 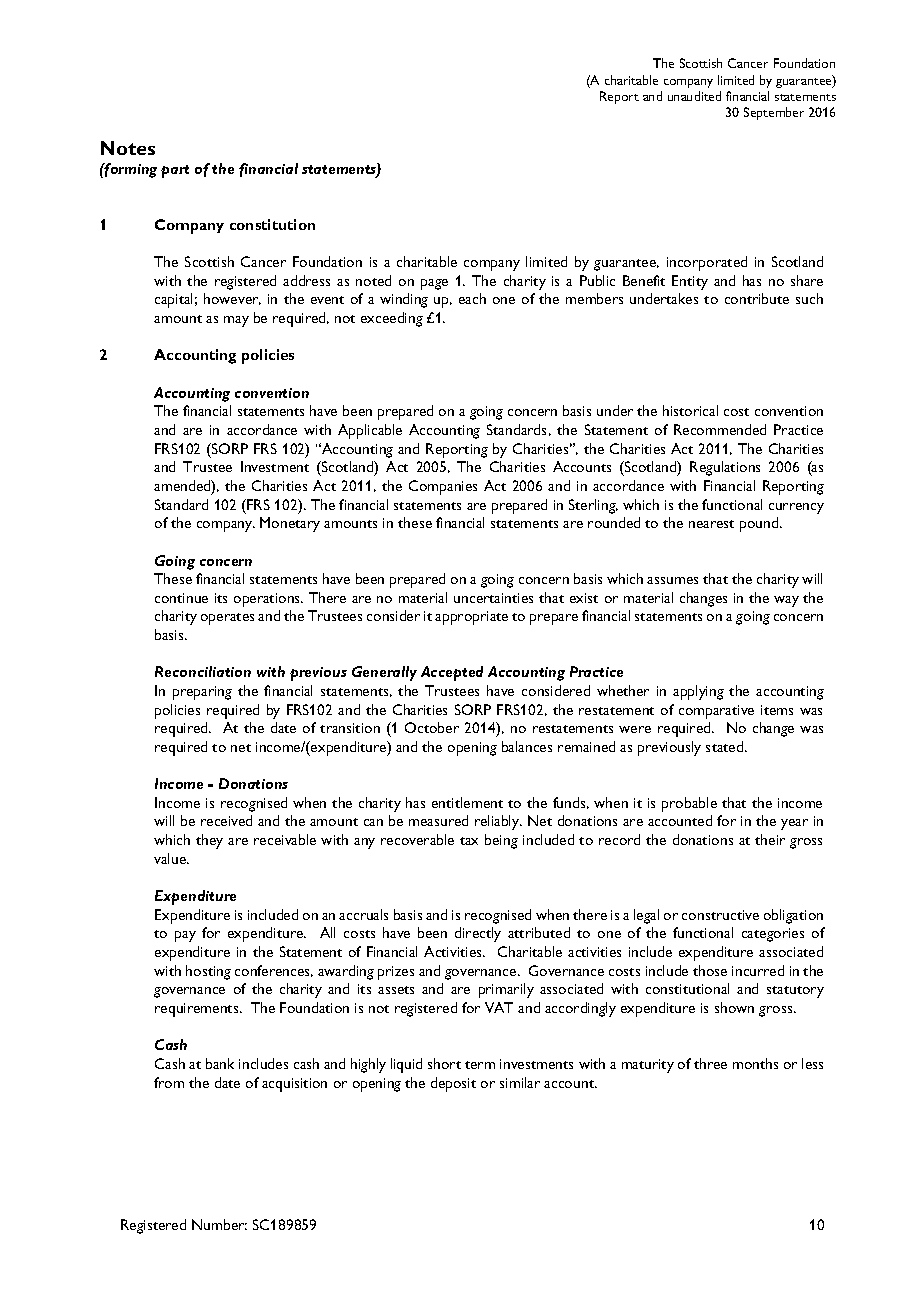 What do you see at coordinates (175, 171) in the document?
I see `part` at bounding box center [175, 171].
